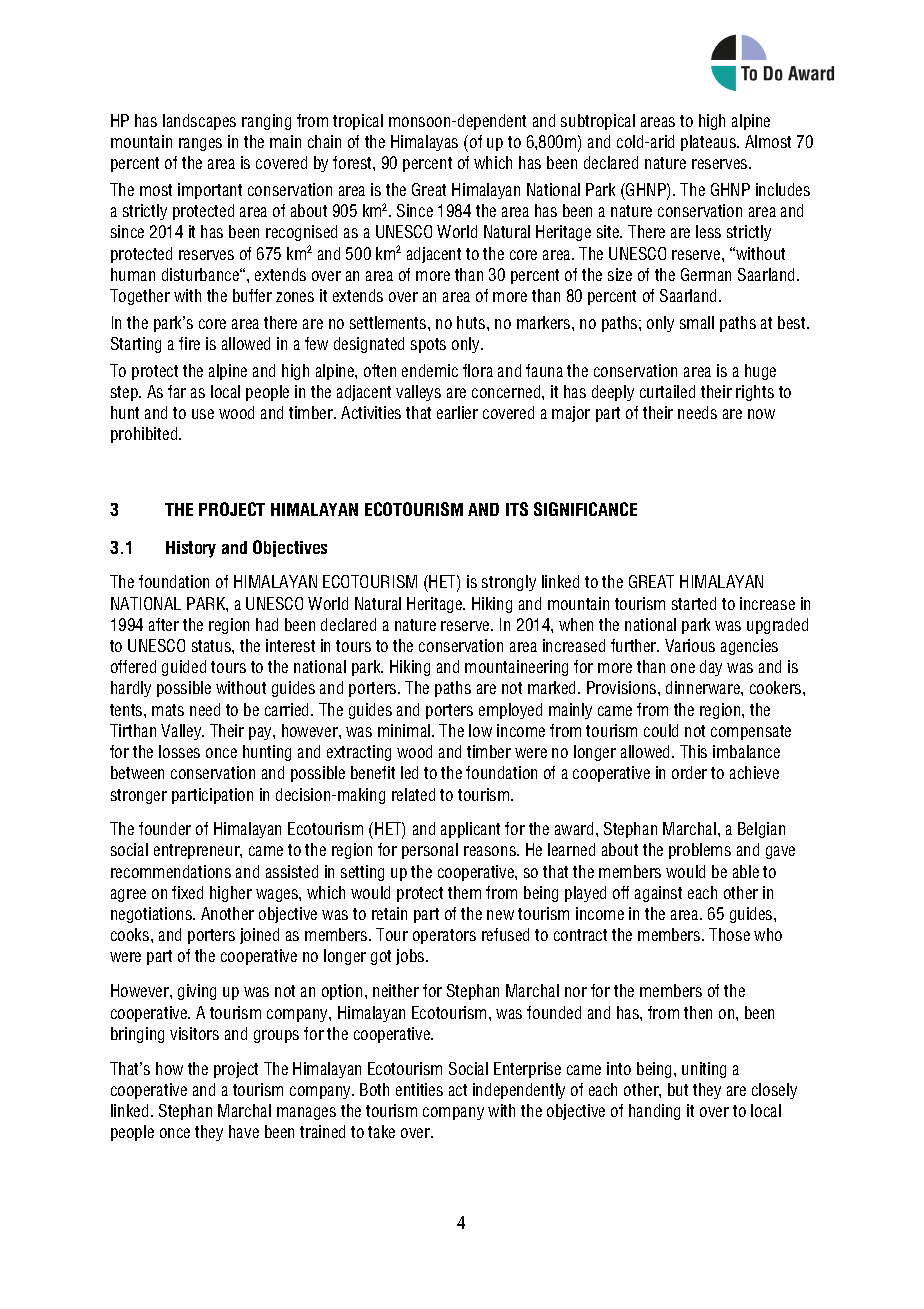  Describe the element at coordinates (709, 143) in the screenshot. I see `plateaus` at that location.
